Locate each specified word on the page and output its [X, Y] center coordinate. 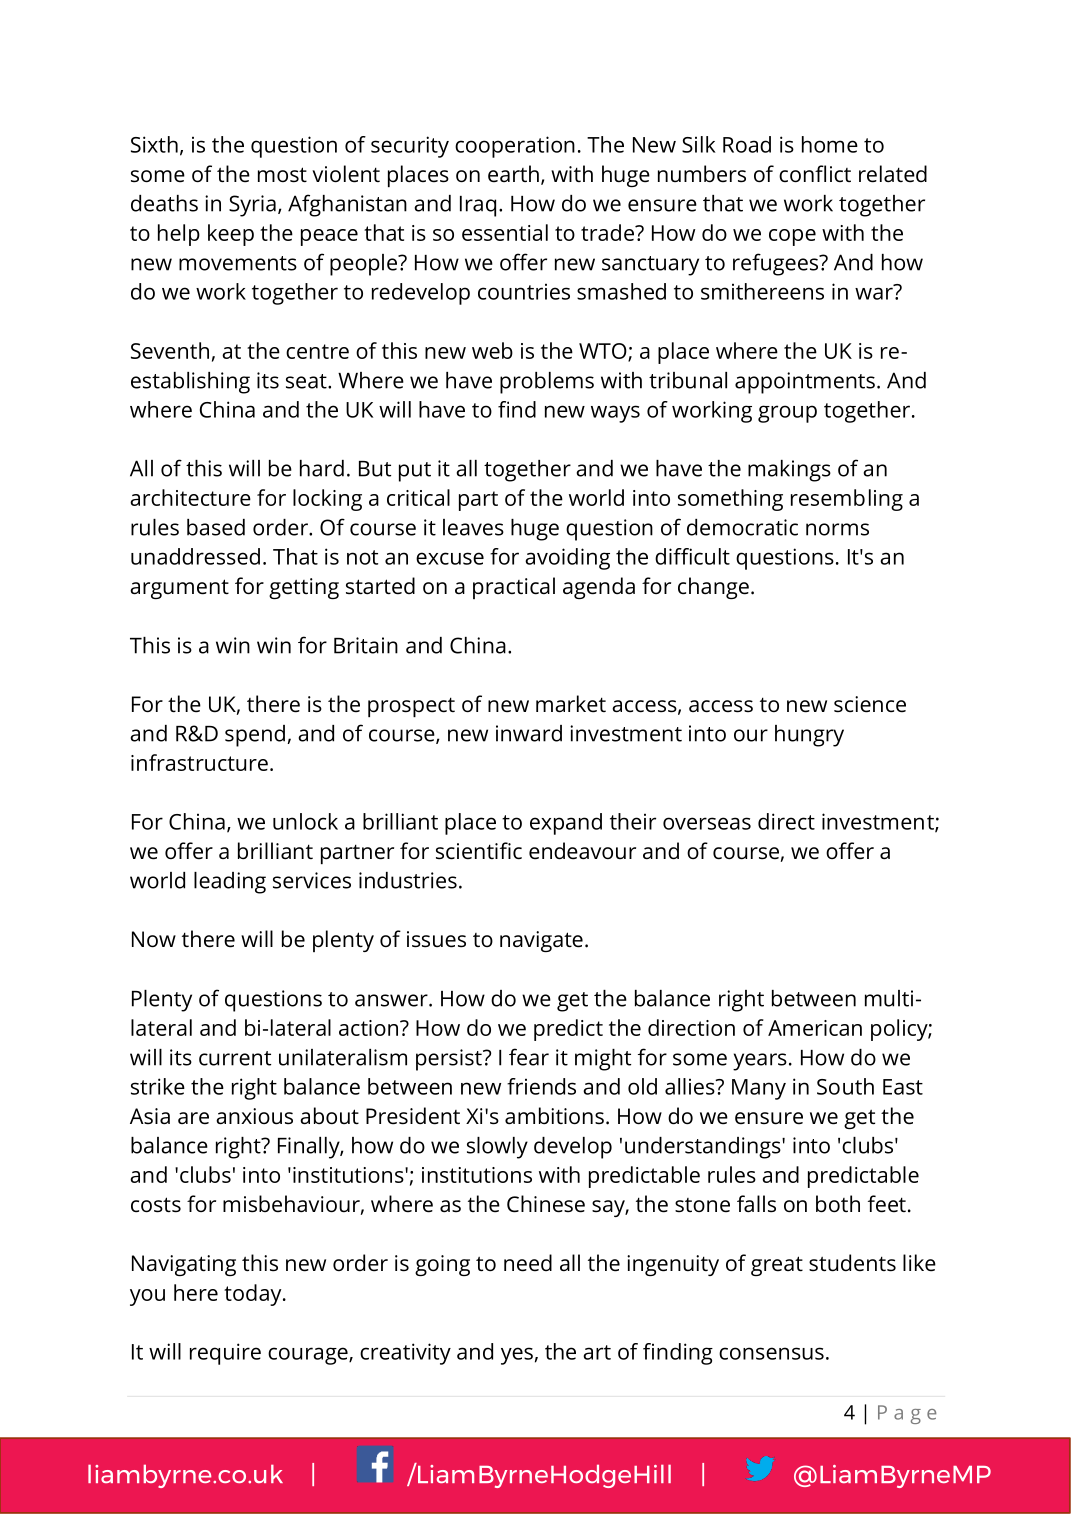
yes [517, 1356]
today [254, 1295]
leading [230, 883]
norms [837, 529]
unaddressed [195, 556]
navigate [541, 941]
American [815, 1028]
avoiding [567, 559]
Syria [252, 206]
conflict [815, 174]
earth [513, 174]
